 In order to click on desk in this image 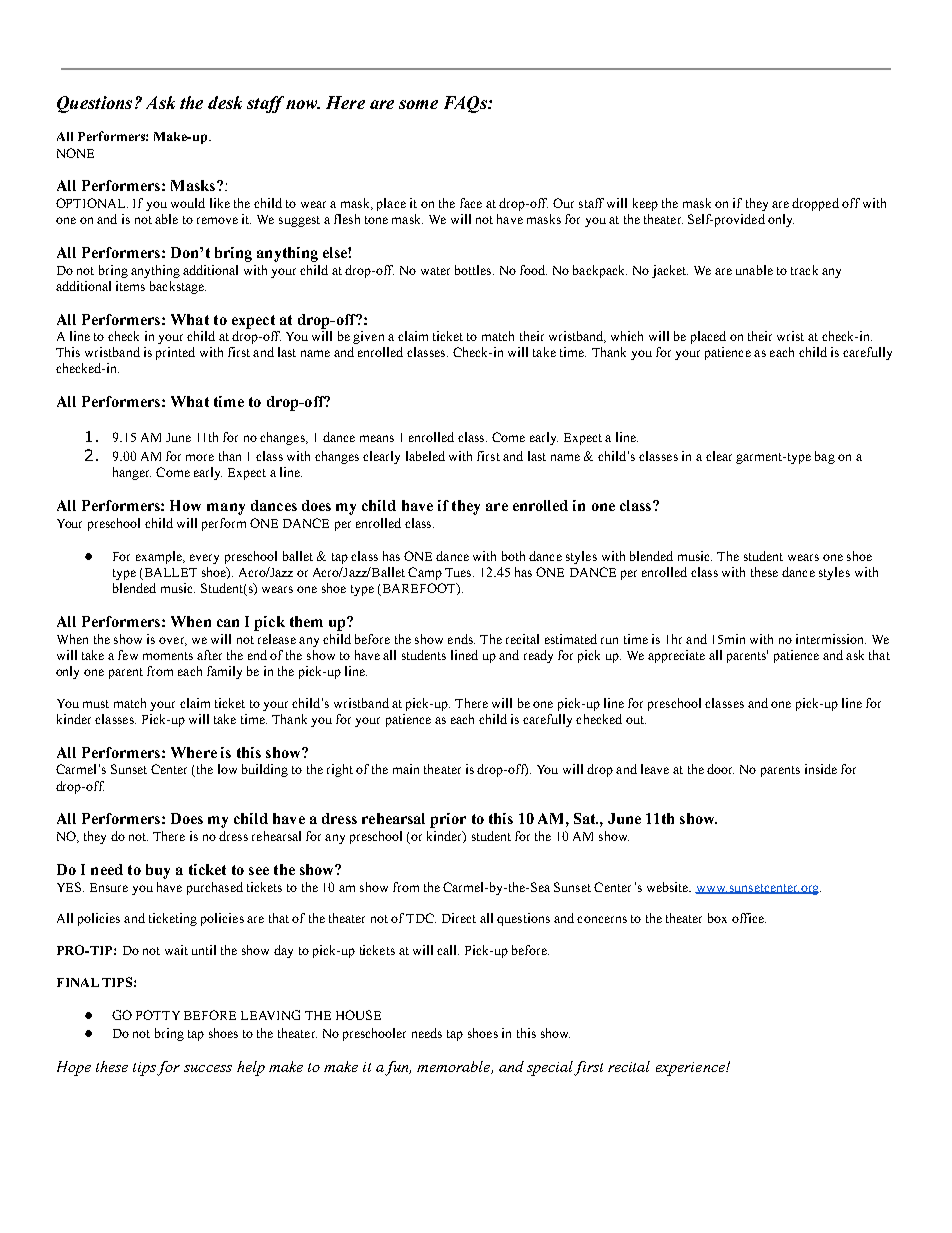, I will do `click(225, 102)`.
